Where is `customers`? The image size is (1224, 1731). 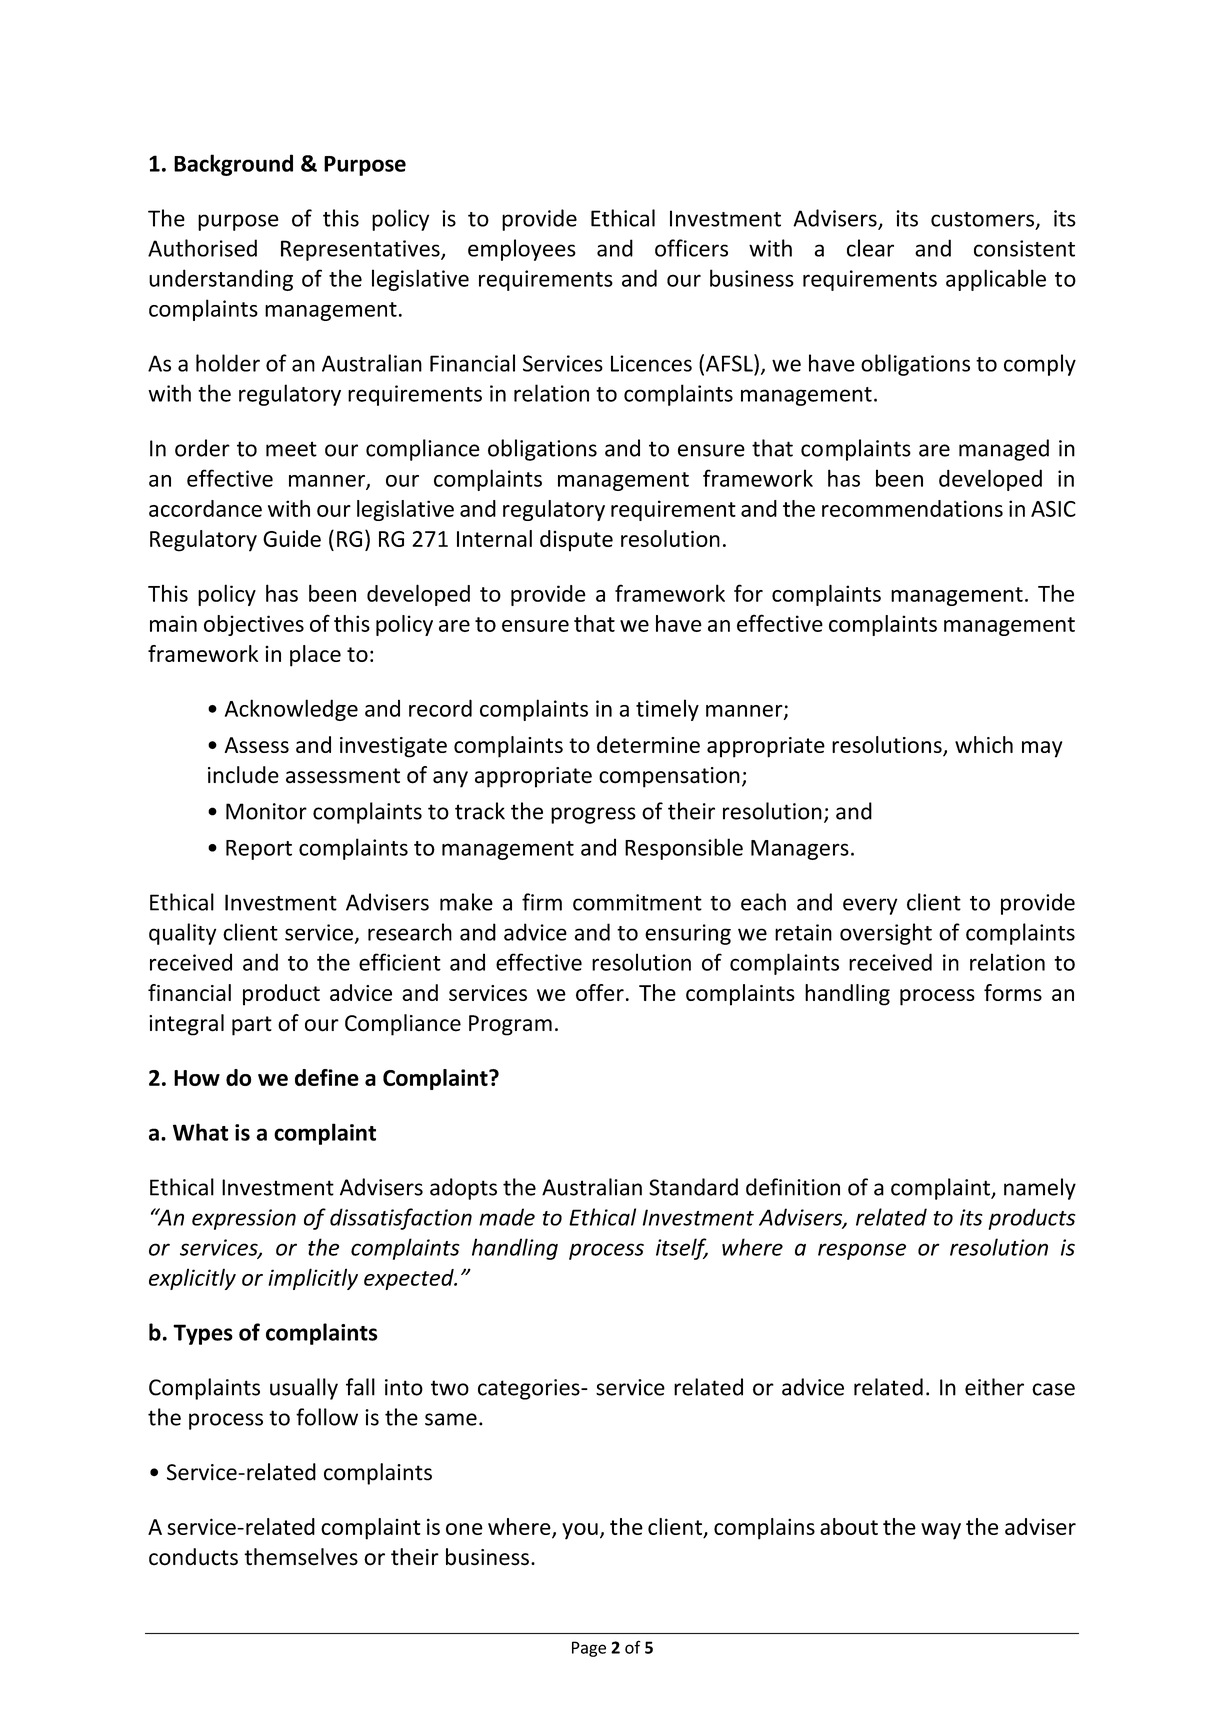 customers is located at coordinates (984, 220).
